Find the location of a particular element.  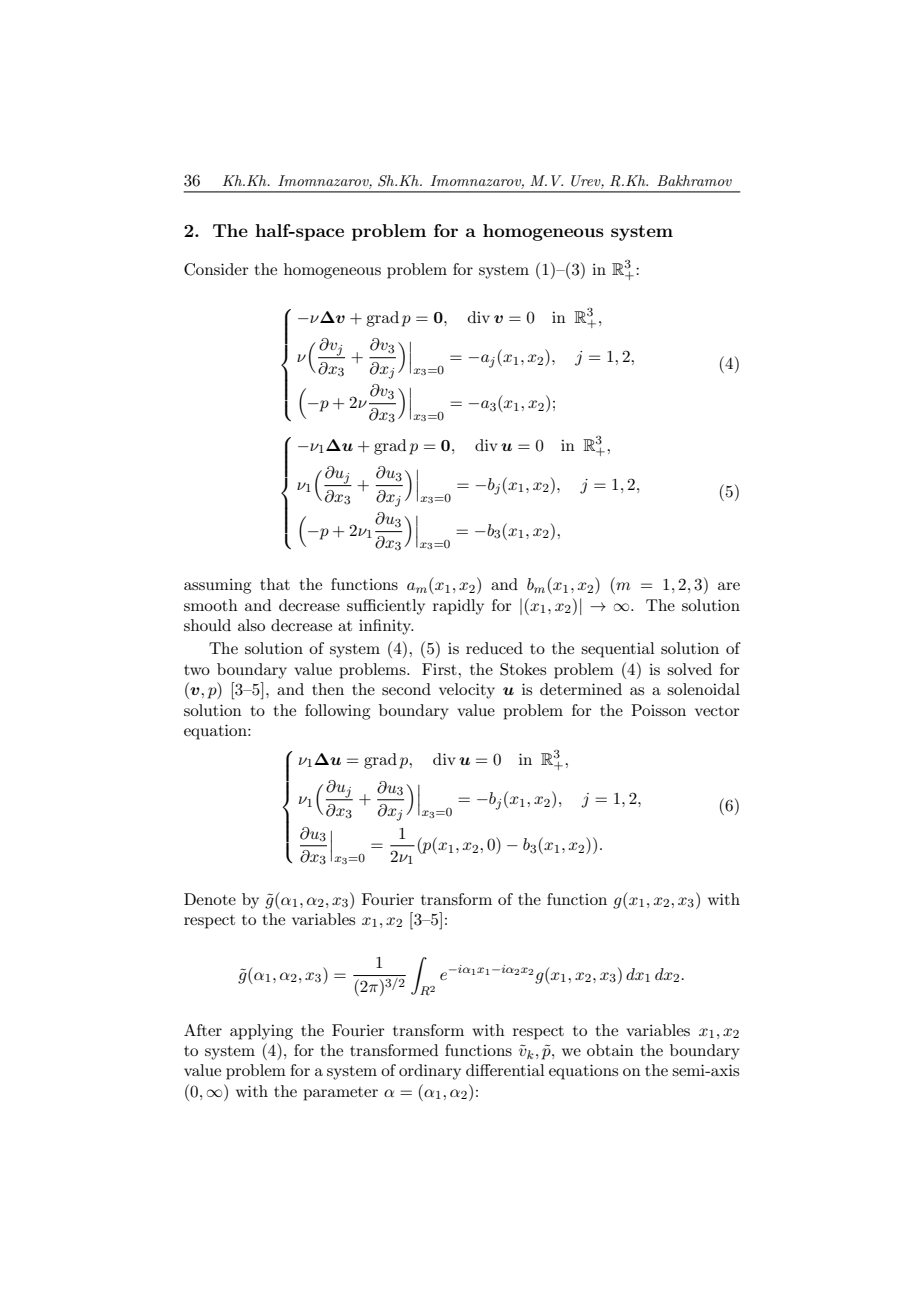

obtain is located at coordinates (610, 1050).
